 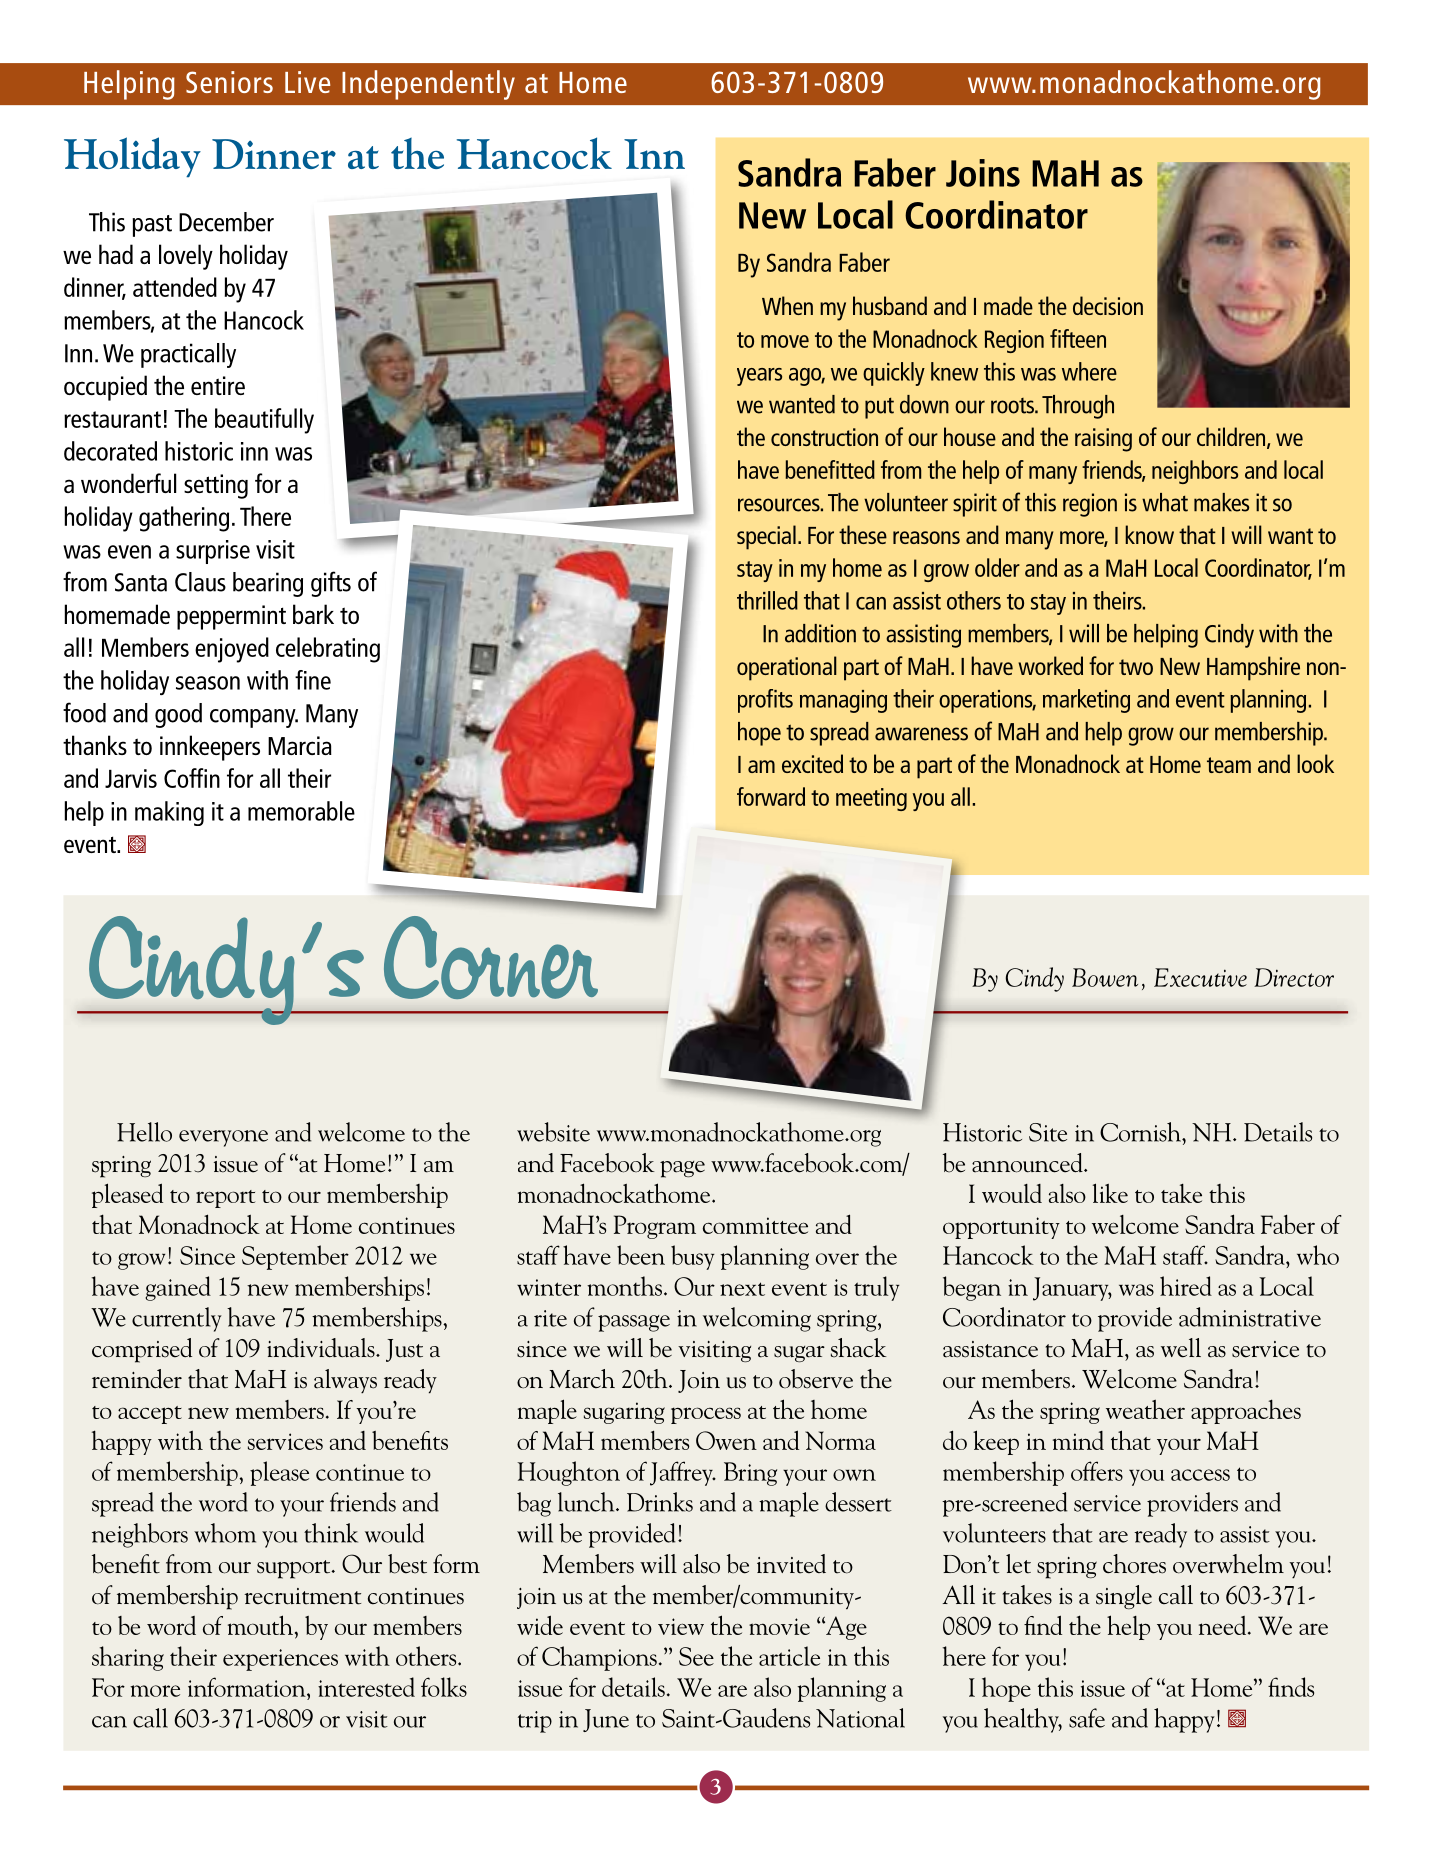 I want to click on decision, so click(x=1108, y=305).
